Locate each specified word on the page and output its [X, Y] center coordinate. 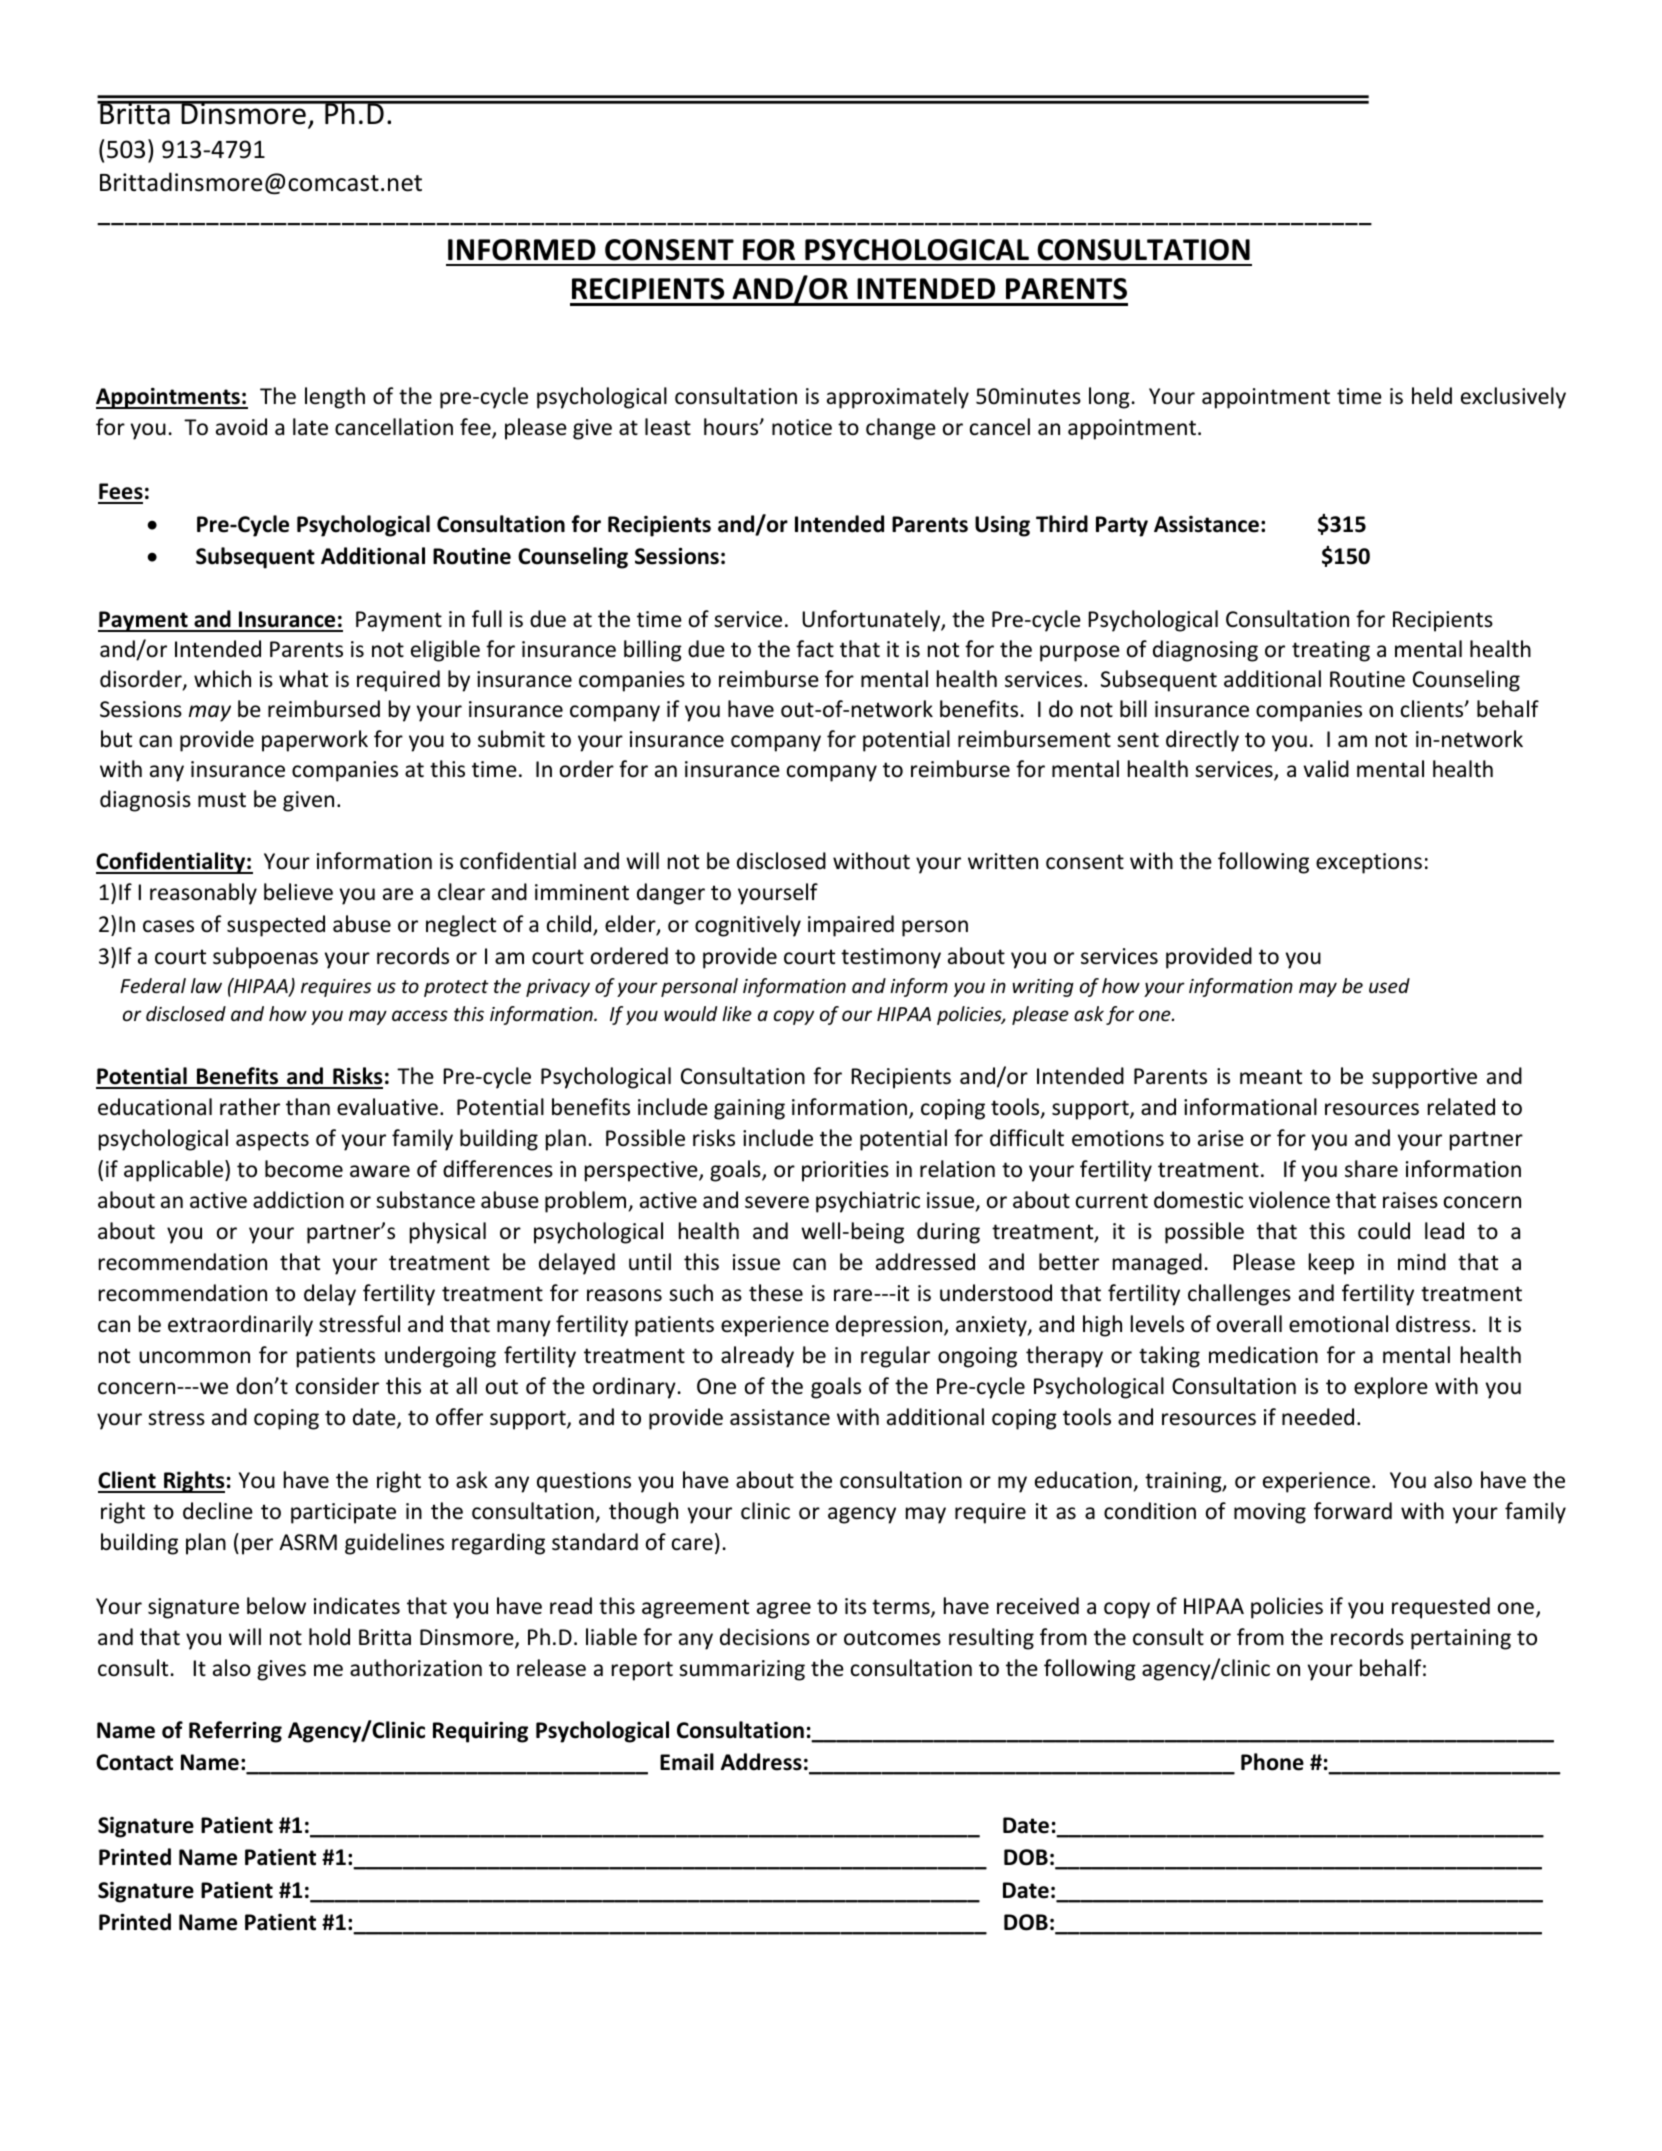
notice [802, 427]
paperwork [315, 741]
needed [1318, 1417]
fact [815, 649]
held [1432, 396]
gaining [749, 1109]
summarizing [742, 1670]
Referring [235, 1732]
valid [1326, 768]
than [308, 1106]
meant [1271, 1077]
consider [337, 1386]
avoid [241, 427]
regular [895, 1357]
